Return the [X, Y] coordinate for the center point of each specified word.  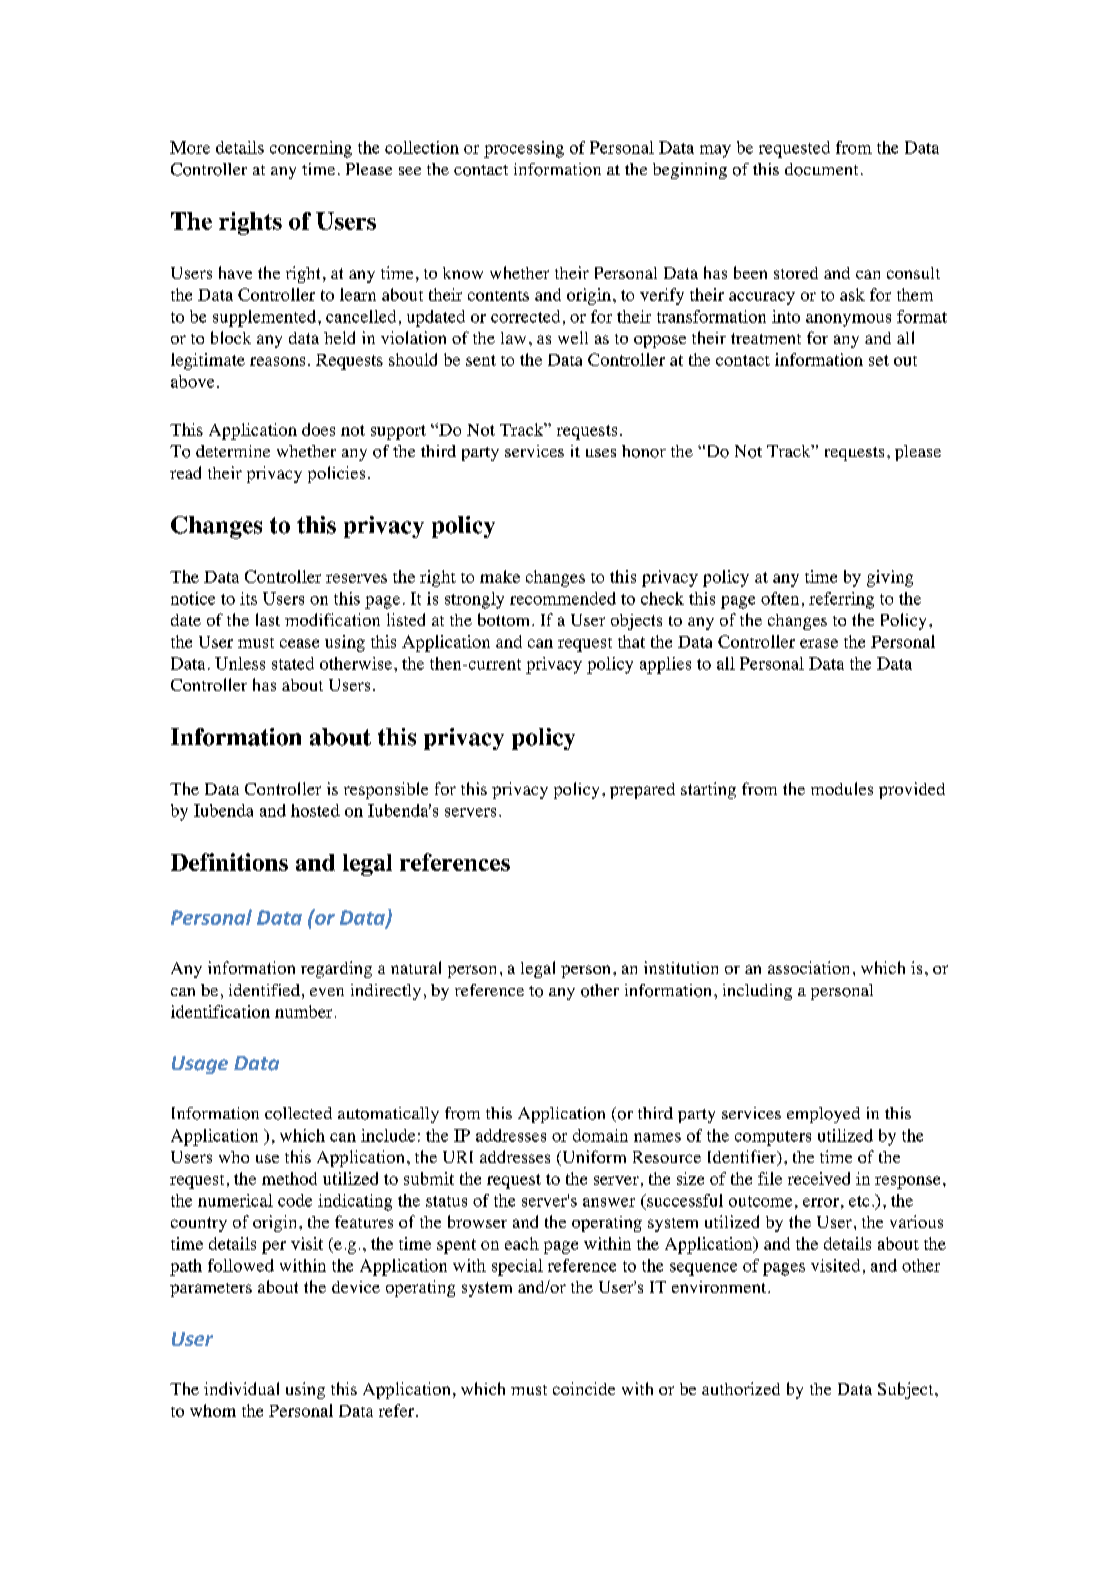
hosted [315, 810]
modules [842, 788]
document [821, 169]
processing [524, 149]
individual [241, 1388]
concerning [311, 149]
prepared [642, 791]
